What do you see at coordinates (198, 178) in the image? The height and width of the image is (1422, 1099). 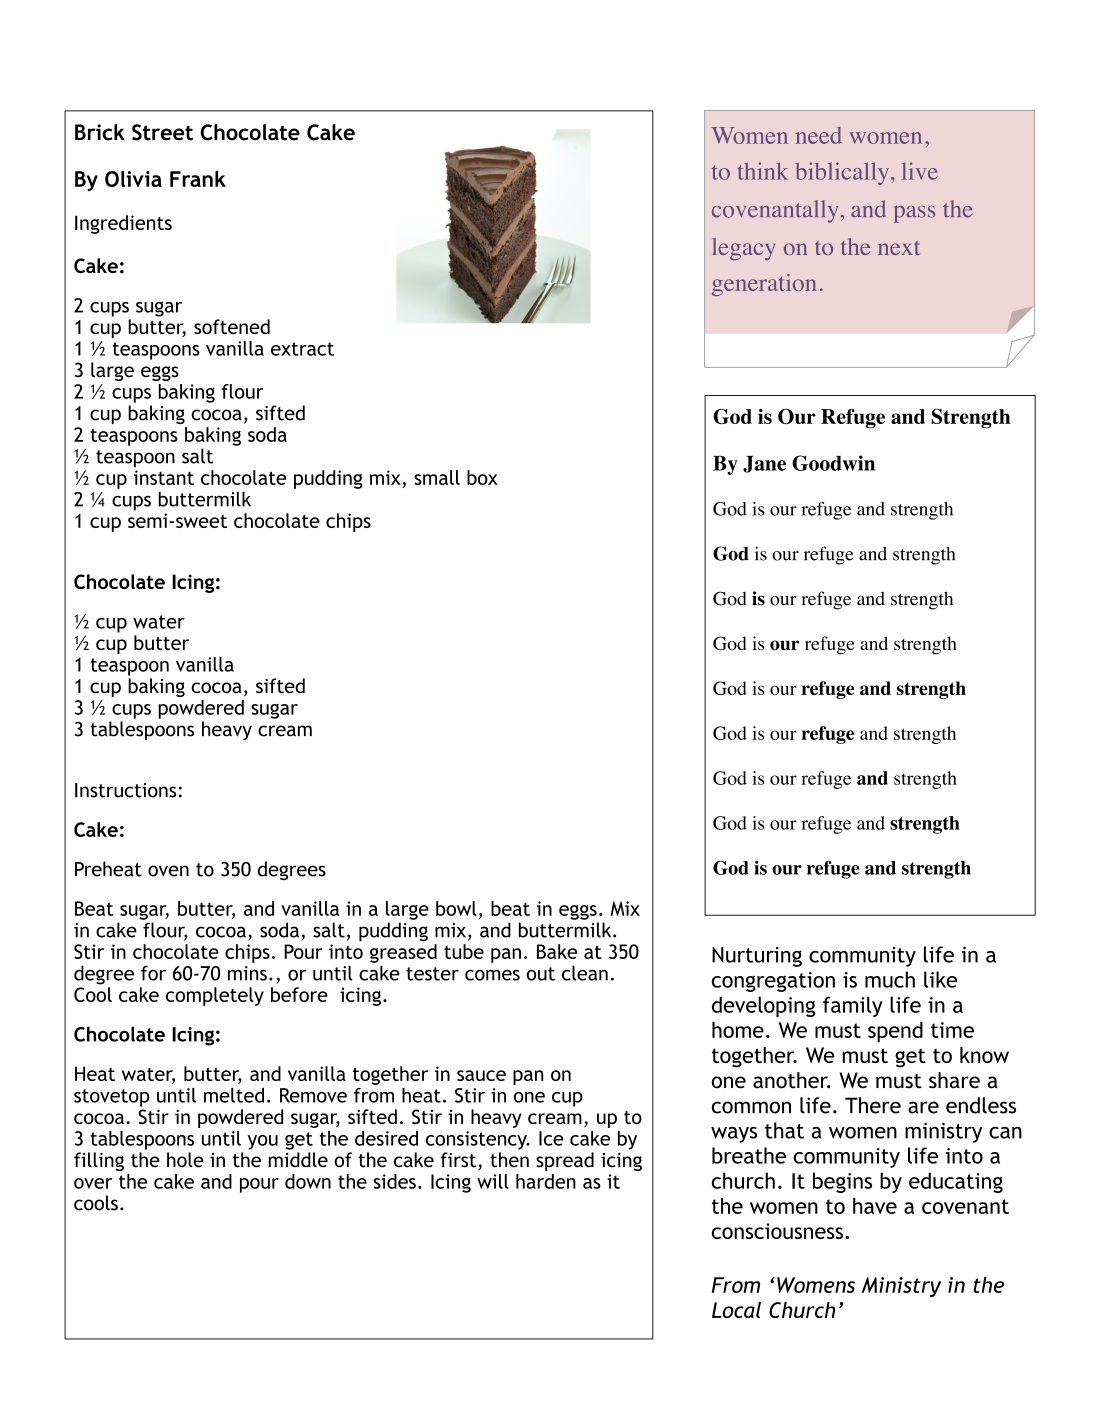 I see `Frank` at bounding box center [198, 178].
